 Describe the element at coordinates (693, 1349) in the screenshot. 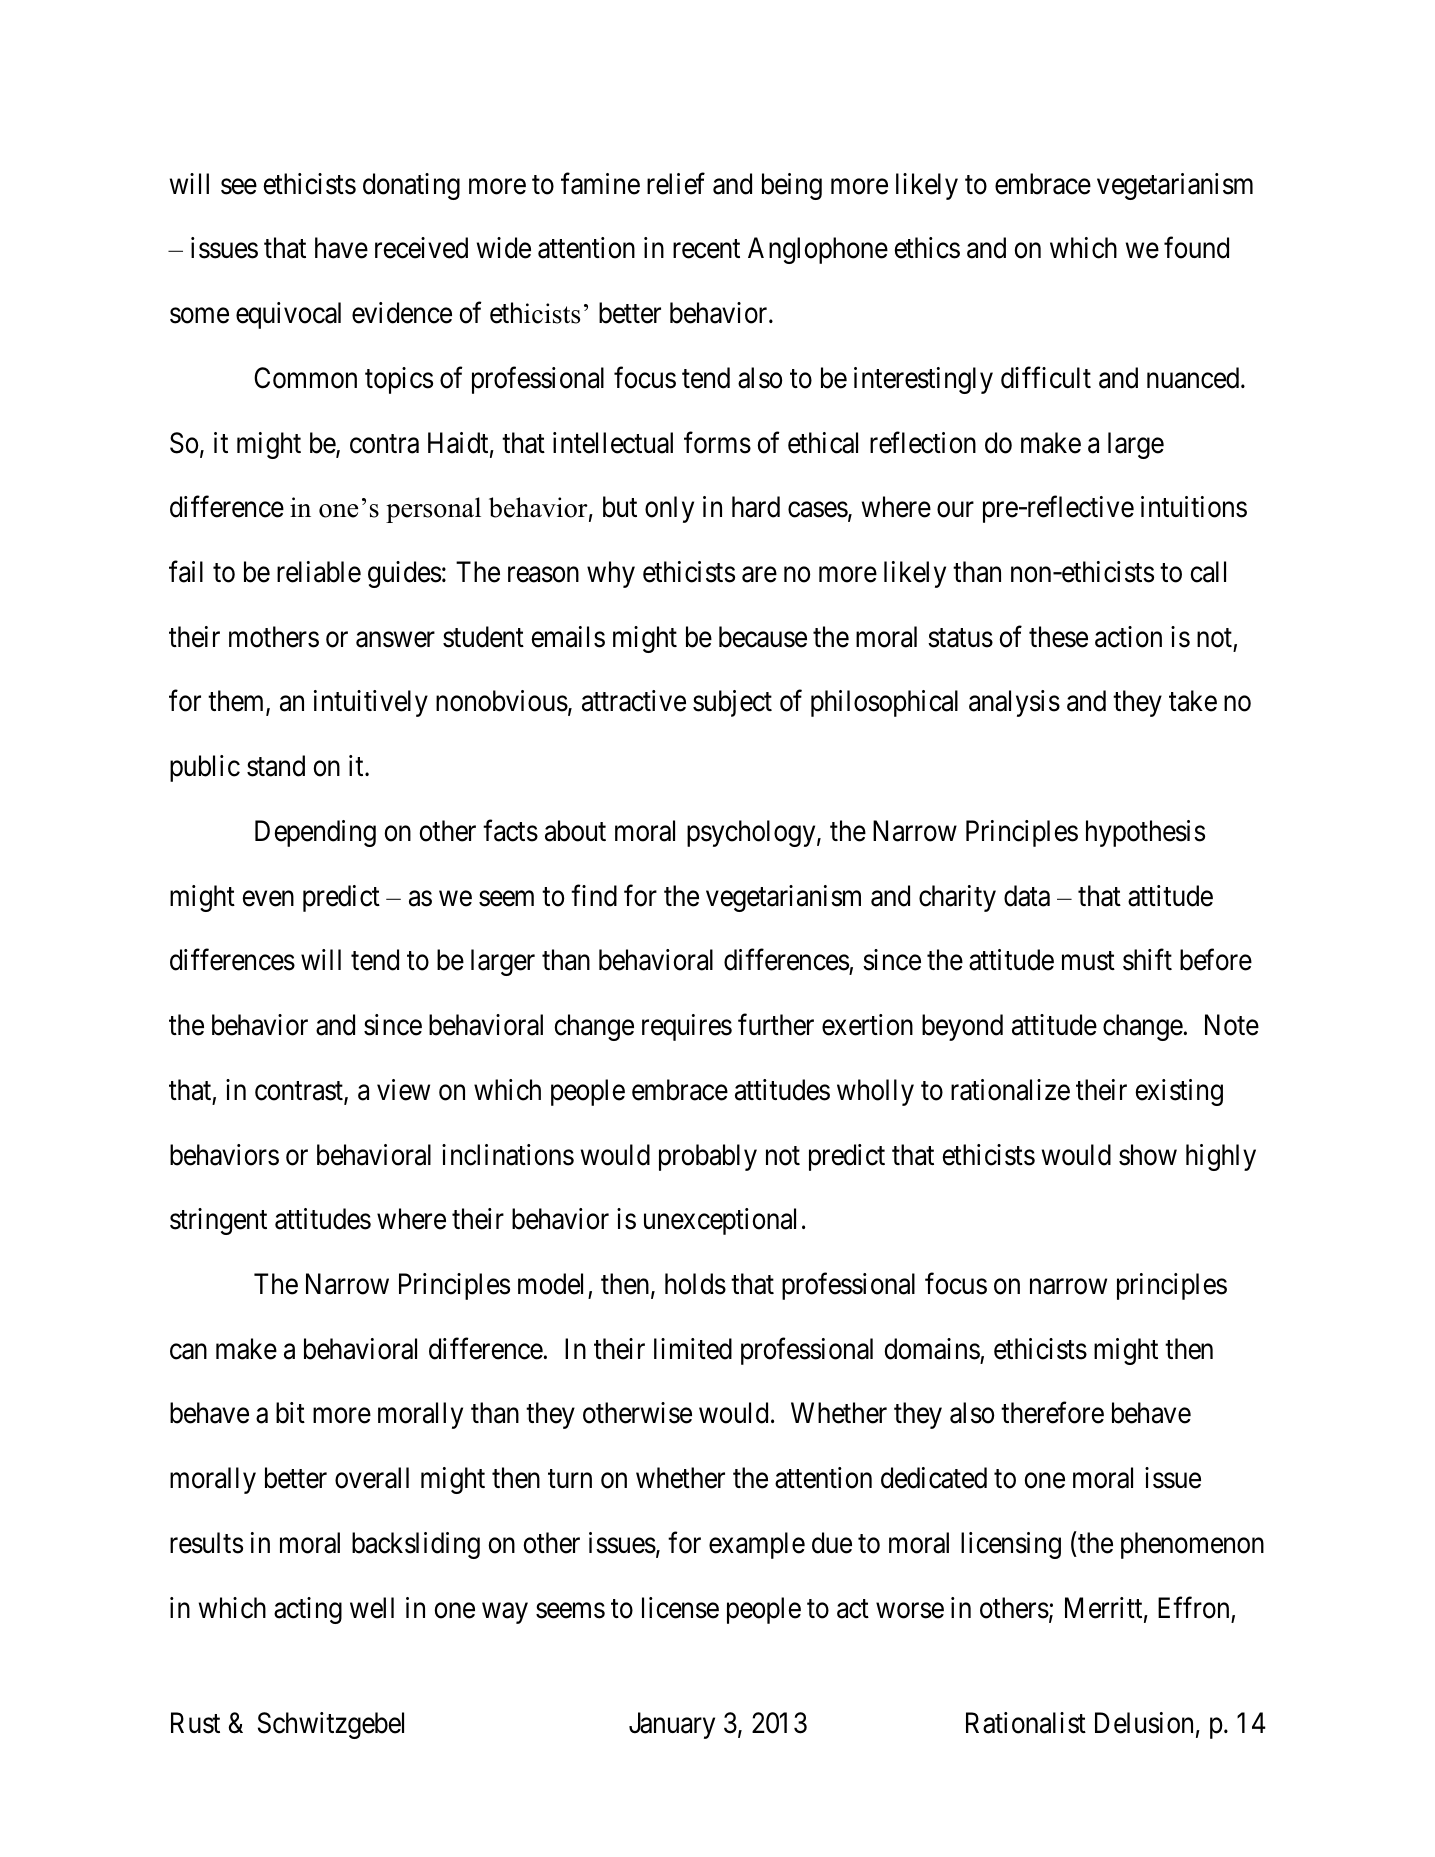

I see `limited` at that location.
